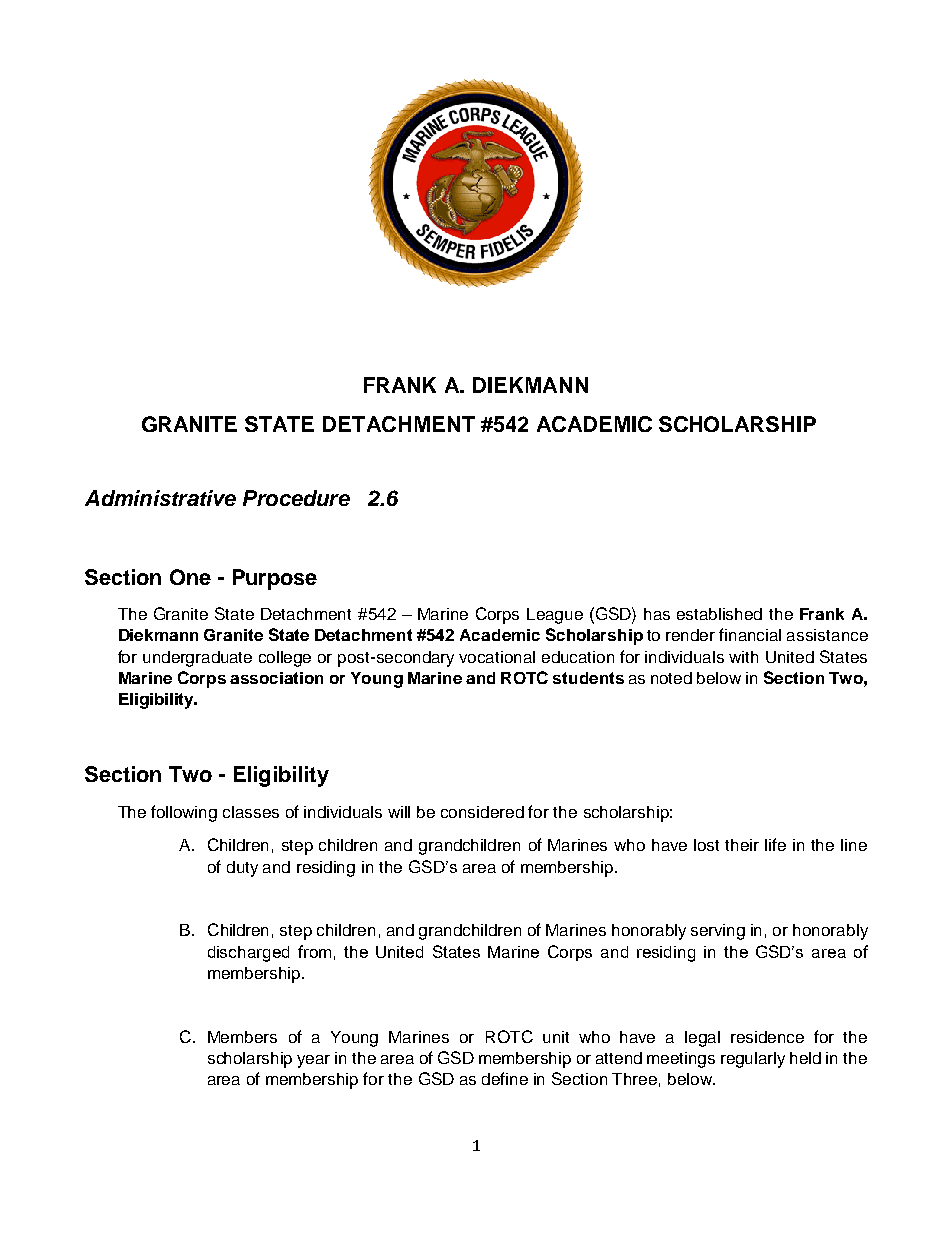  Describe the element at coordinates (555, 616) in the page. I see `League` at that location.
